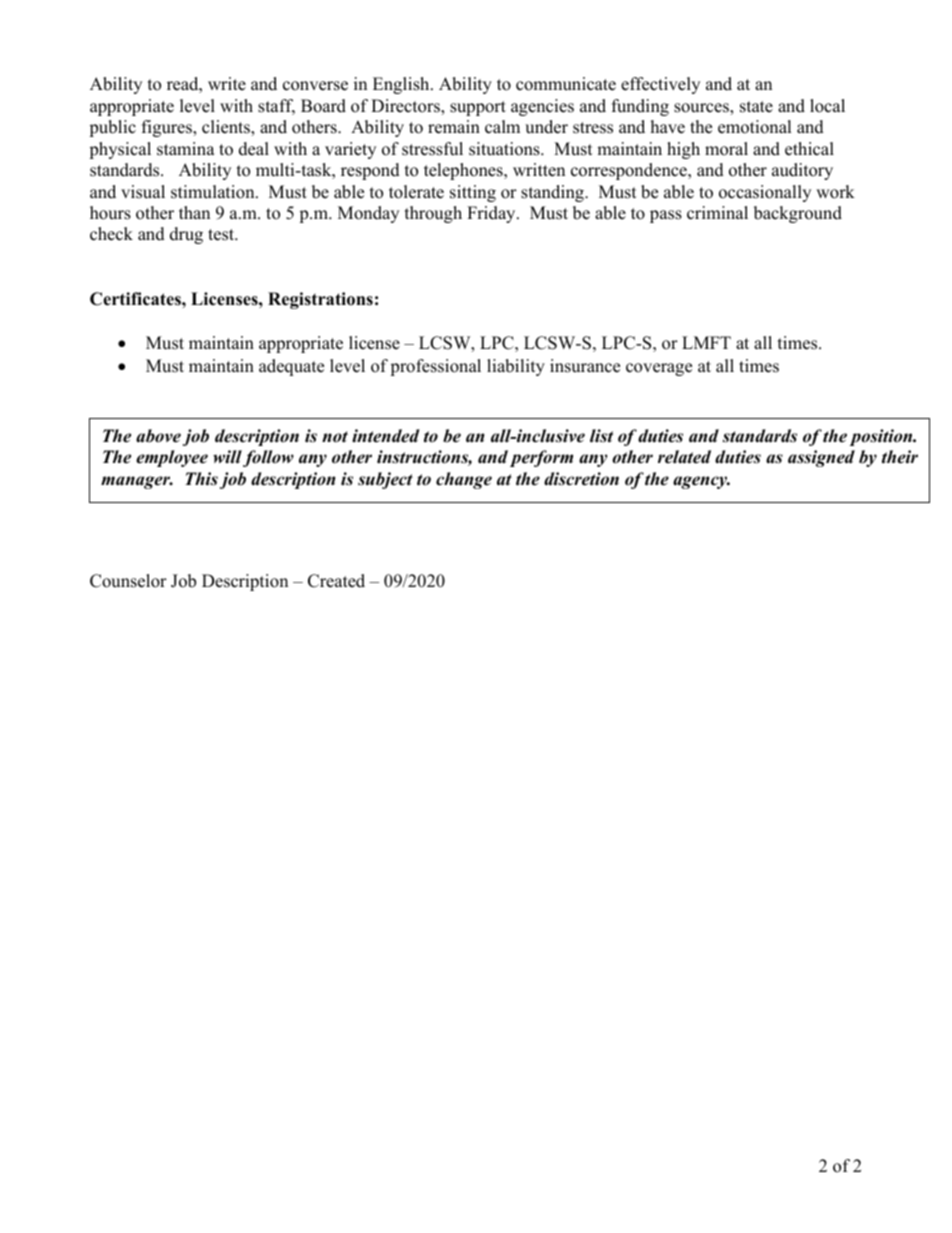 This document has width=952, height=1233. I want to click on change, so click(464, 480).
